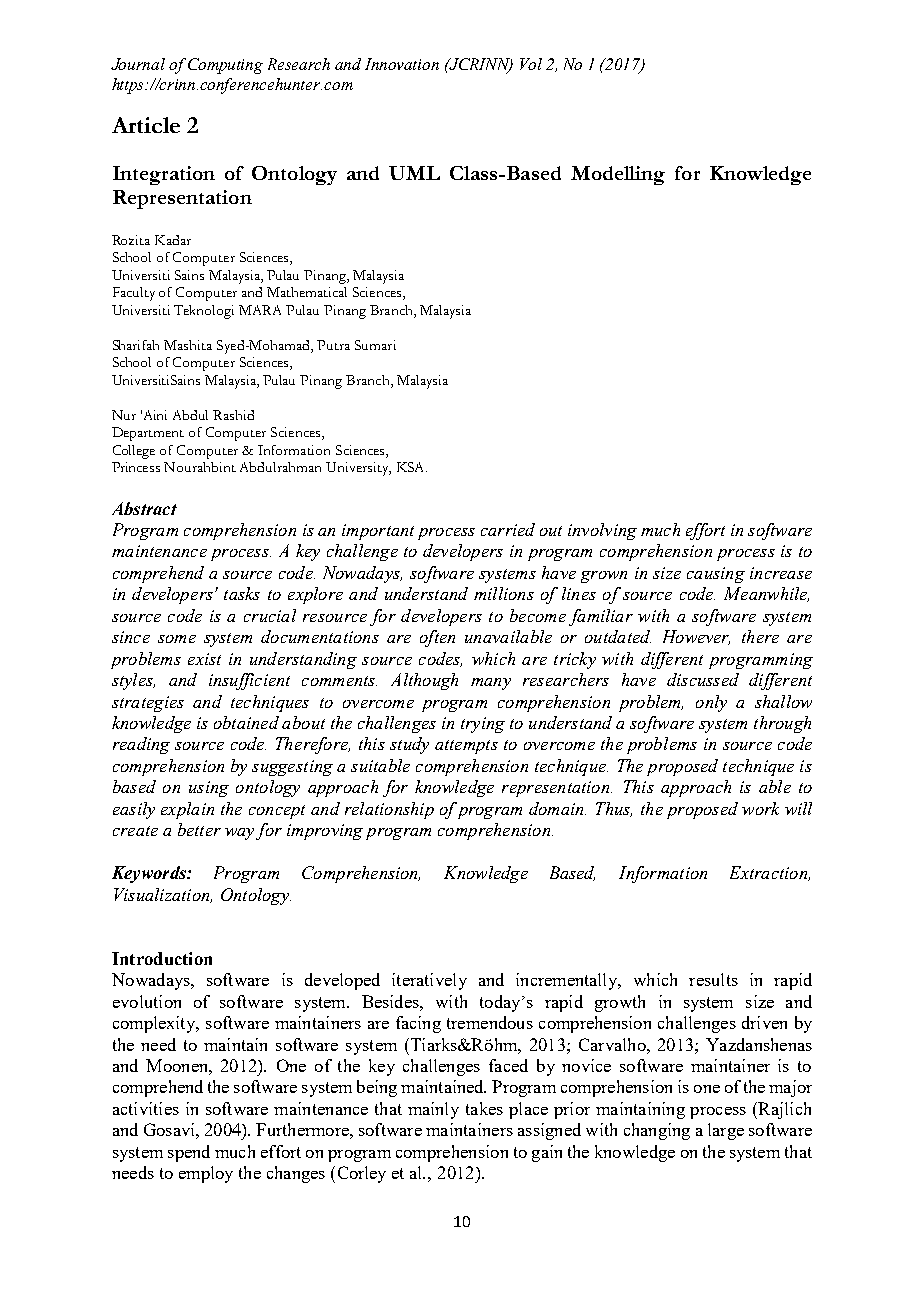 This image has height=1308, width=924. I want to click on large, so click(726, 1131).
